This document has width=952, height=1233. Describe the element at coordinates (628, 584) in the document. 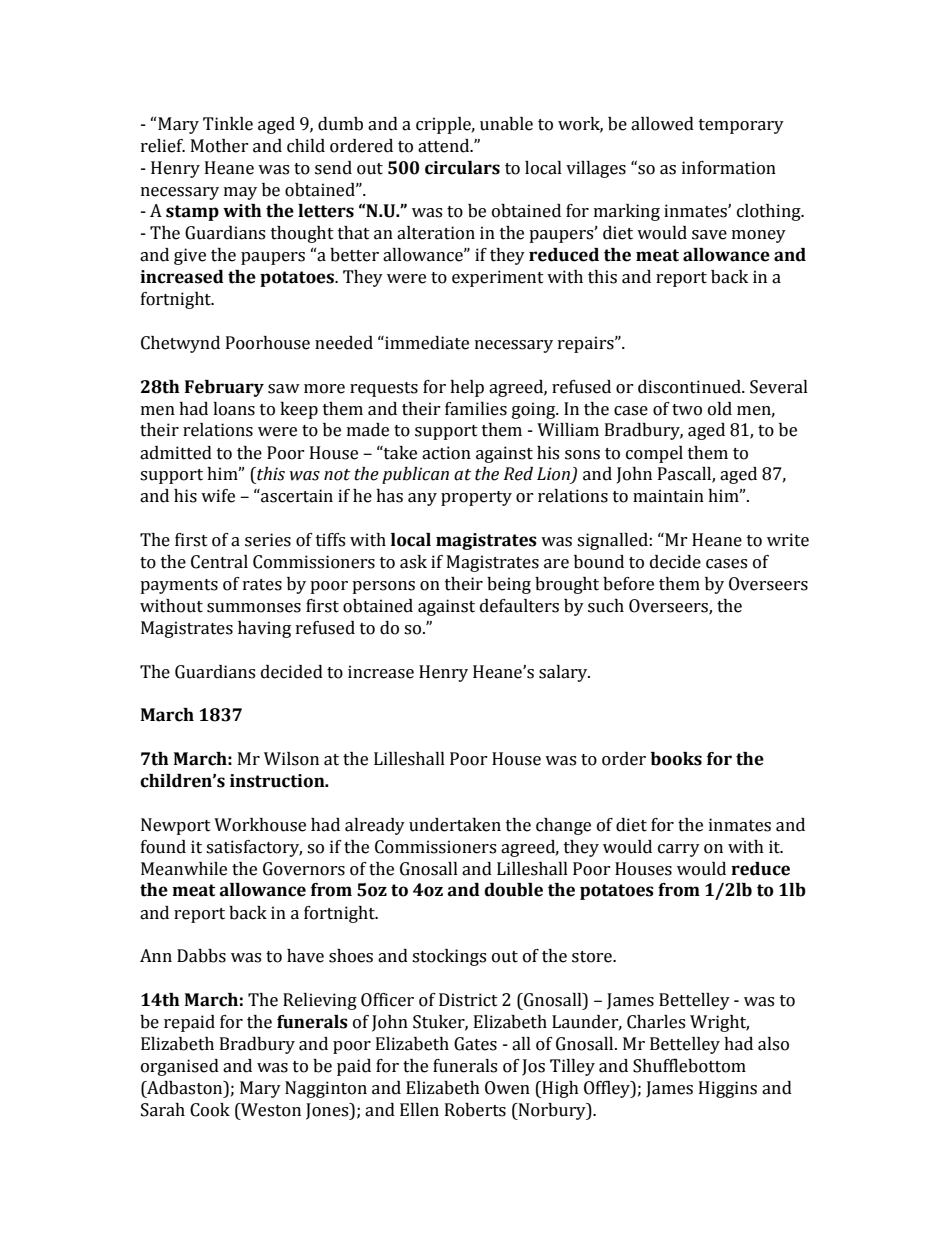

I see `before` at that location.
